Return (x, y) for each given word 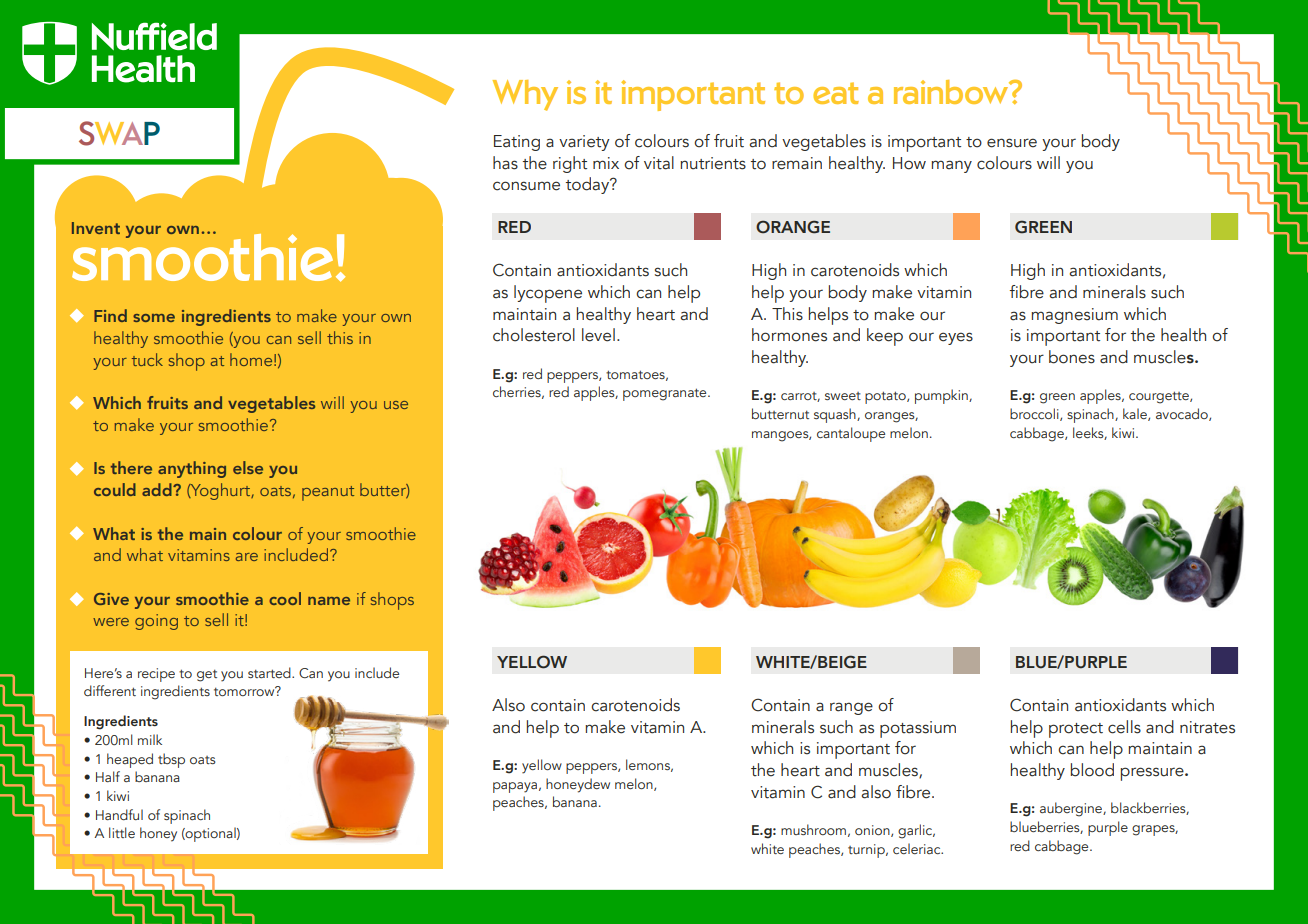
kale (1136, 414)
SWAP (119, 133)
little (122, 832)
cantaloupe (851, 434)
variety (584, 143)
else (248, 467)
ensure (1012, 143)
